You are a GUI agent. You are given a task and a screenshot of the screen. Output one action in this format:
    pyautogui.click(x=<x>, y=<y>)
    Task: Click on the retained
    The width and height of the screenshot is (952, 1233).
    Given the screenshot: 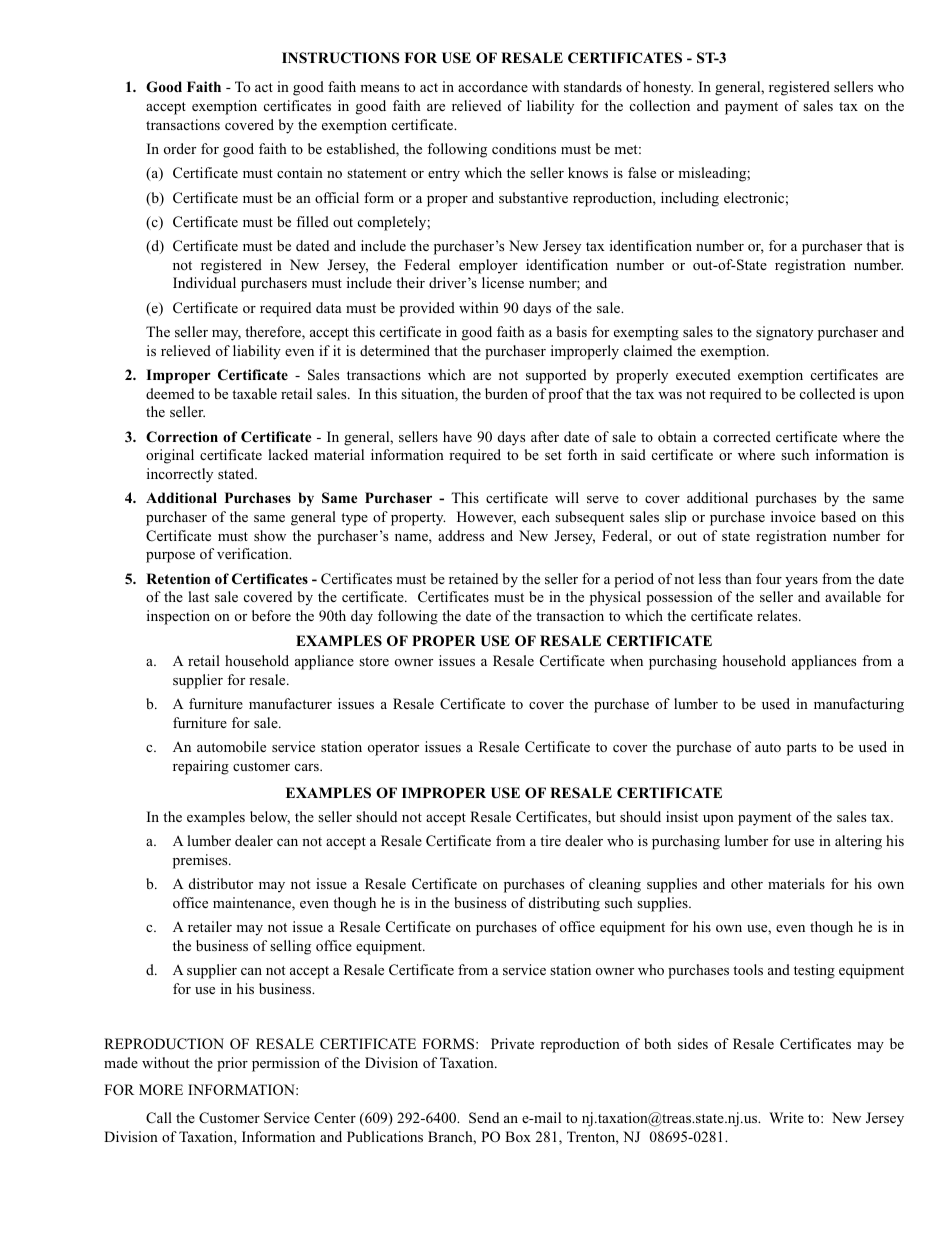 What is the action you would take?
    pyautogui.click(x=473, y=578)
